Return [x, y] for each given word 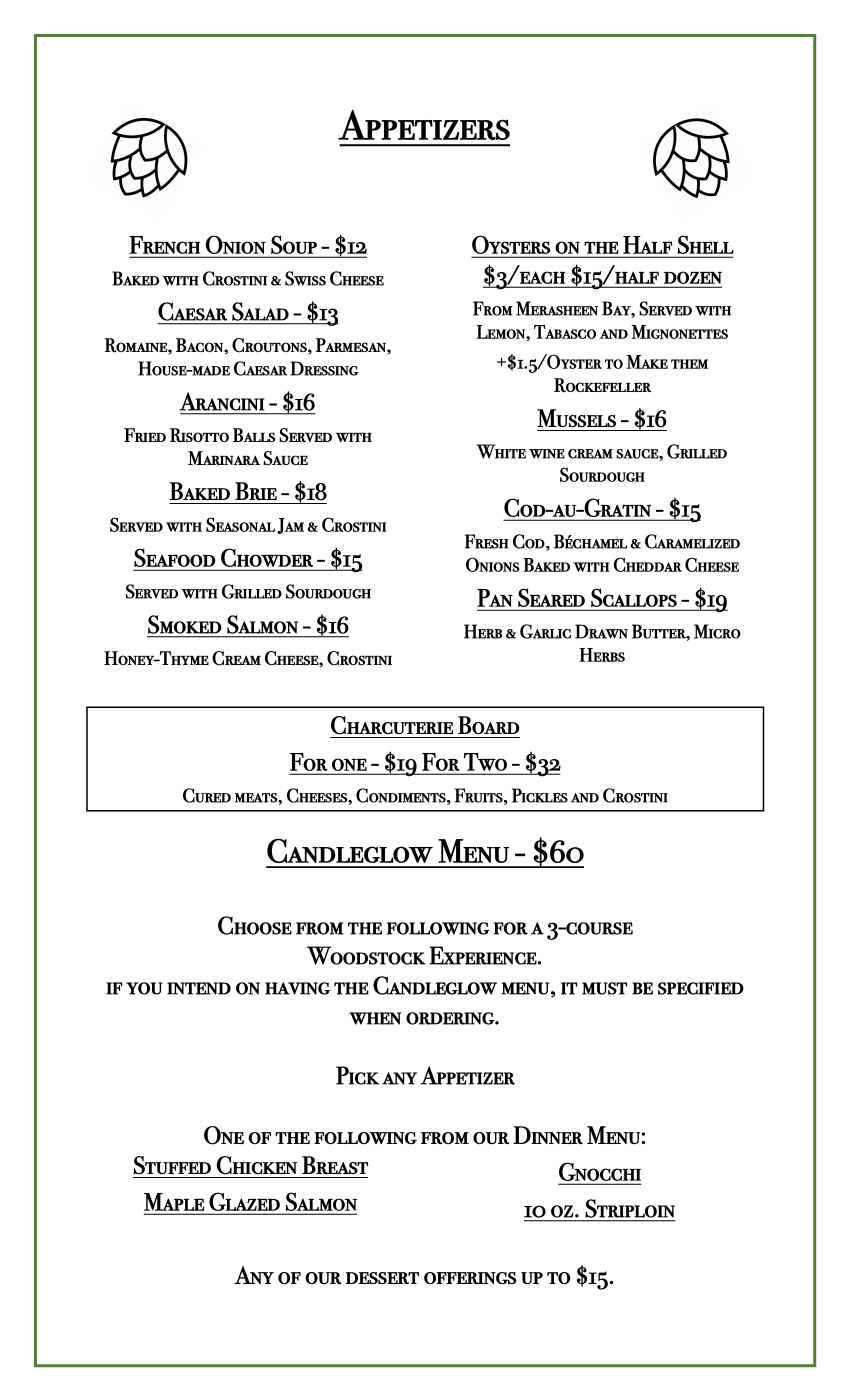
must [604, 988]
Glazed [244, 1202]
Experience [484, 955]
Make [647, 362]
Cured [207, 795]
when [375, 1018]
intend [199, 988]
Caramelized [692, 541]
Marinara [224, 458]
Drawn [601, 631]
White [501, 451]
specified [701, 988]
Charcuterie [392, 725]
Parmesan [352, 345]
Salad [260, 311]
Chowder [267, 558]
